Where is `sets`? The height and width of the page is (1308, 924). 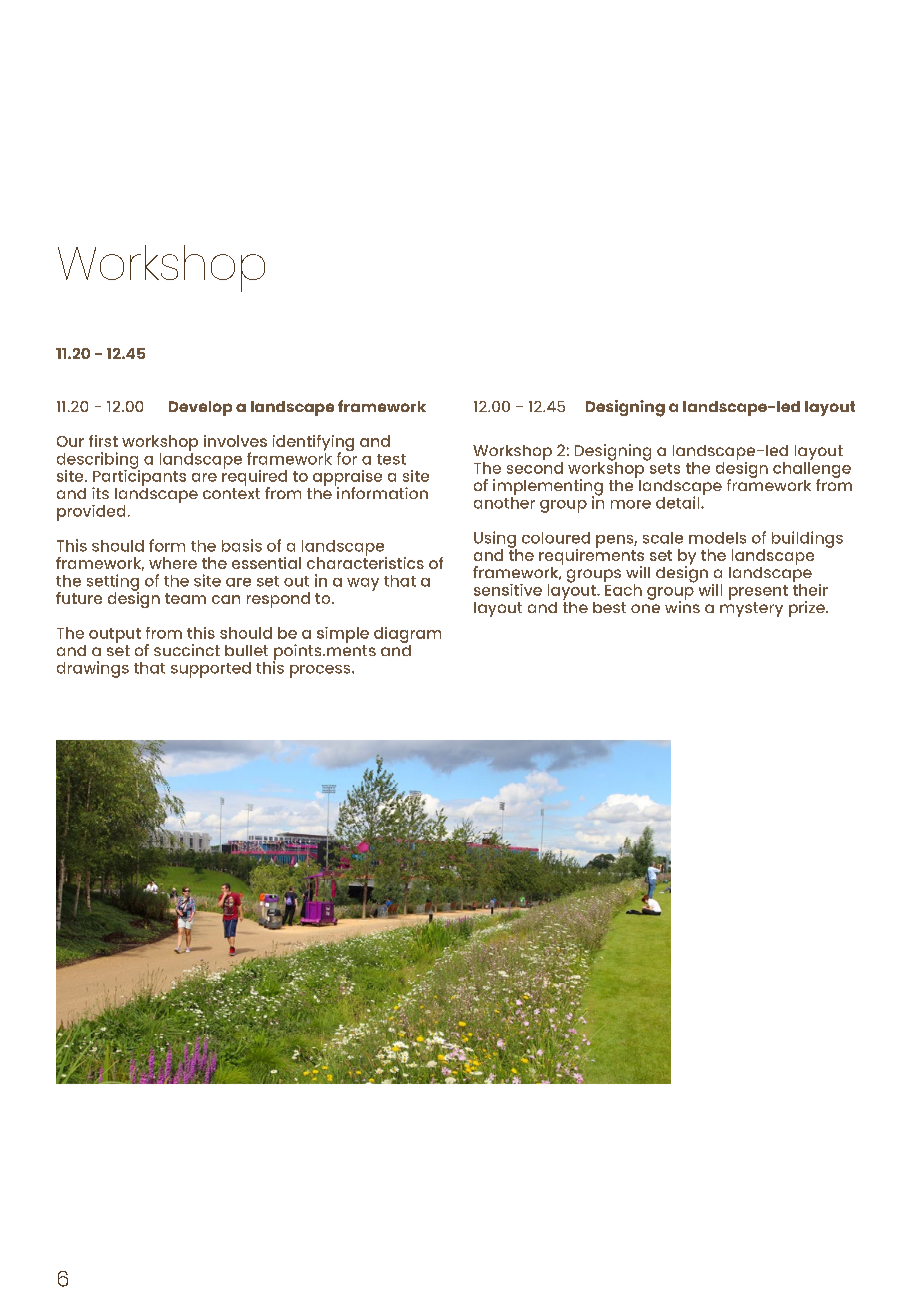 sets is located at coordinates (663, 467).
